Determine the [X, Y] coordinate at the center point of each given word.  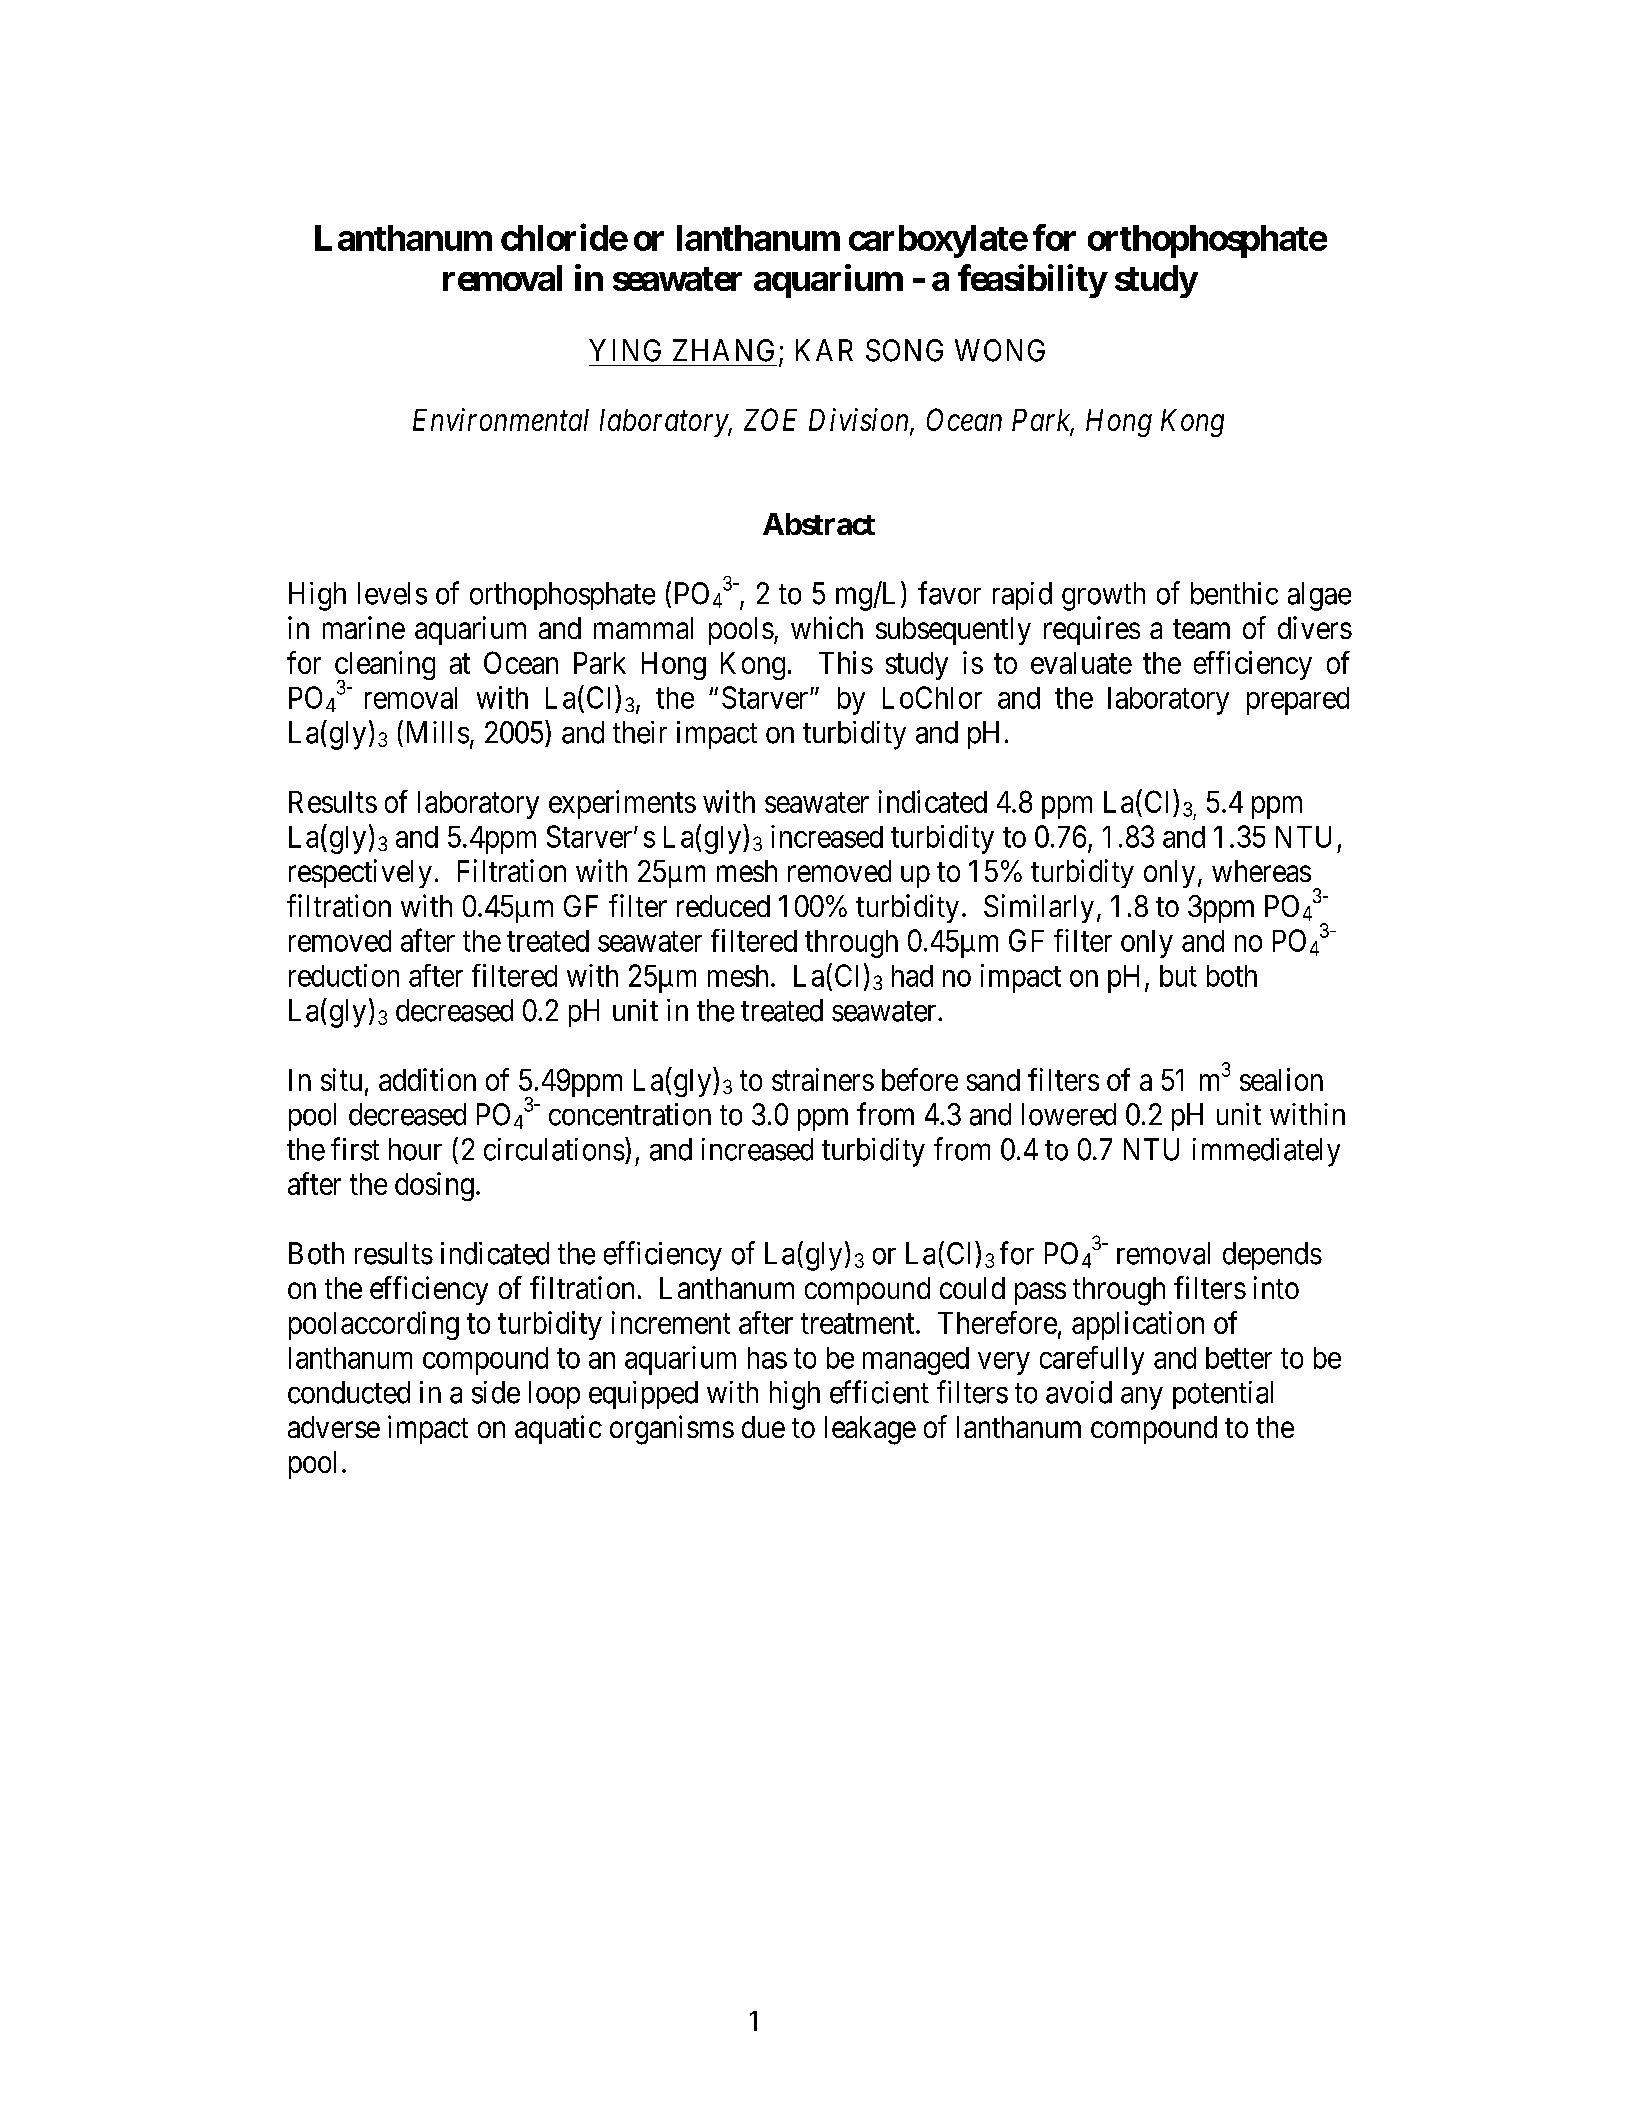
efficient [879, 1392]
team [1201, 629]
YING [625, 350]
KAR [824, 350]
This [846, 662]
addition [427, 1079]
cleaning [385, 667]
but [1178, 976]
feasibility [1032, 281]
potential [1223, 1395]
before [920, 1079]
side [496, 1392]
